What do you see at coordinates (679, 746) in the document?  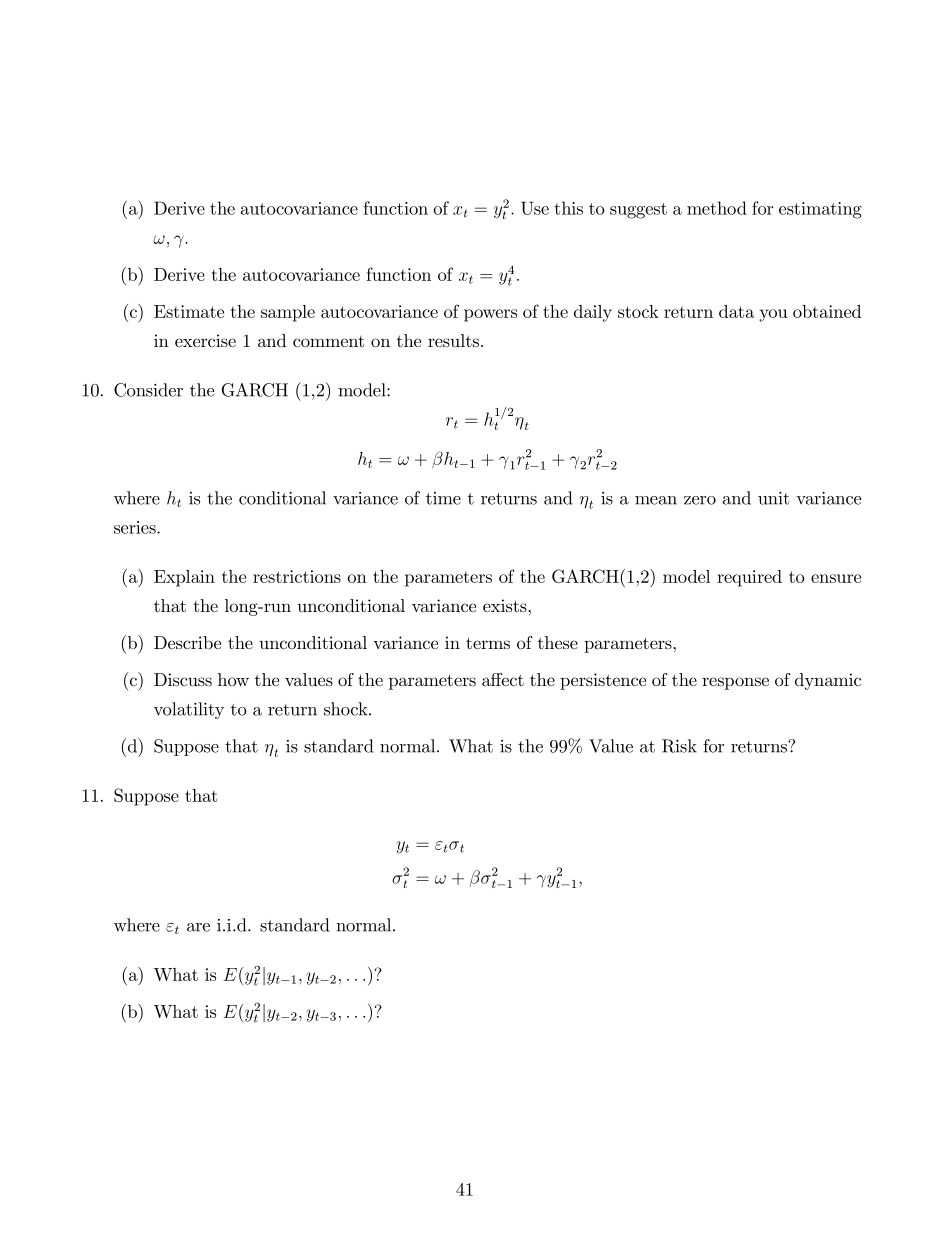 I see `Risk` at bounding box center [679, 746].
